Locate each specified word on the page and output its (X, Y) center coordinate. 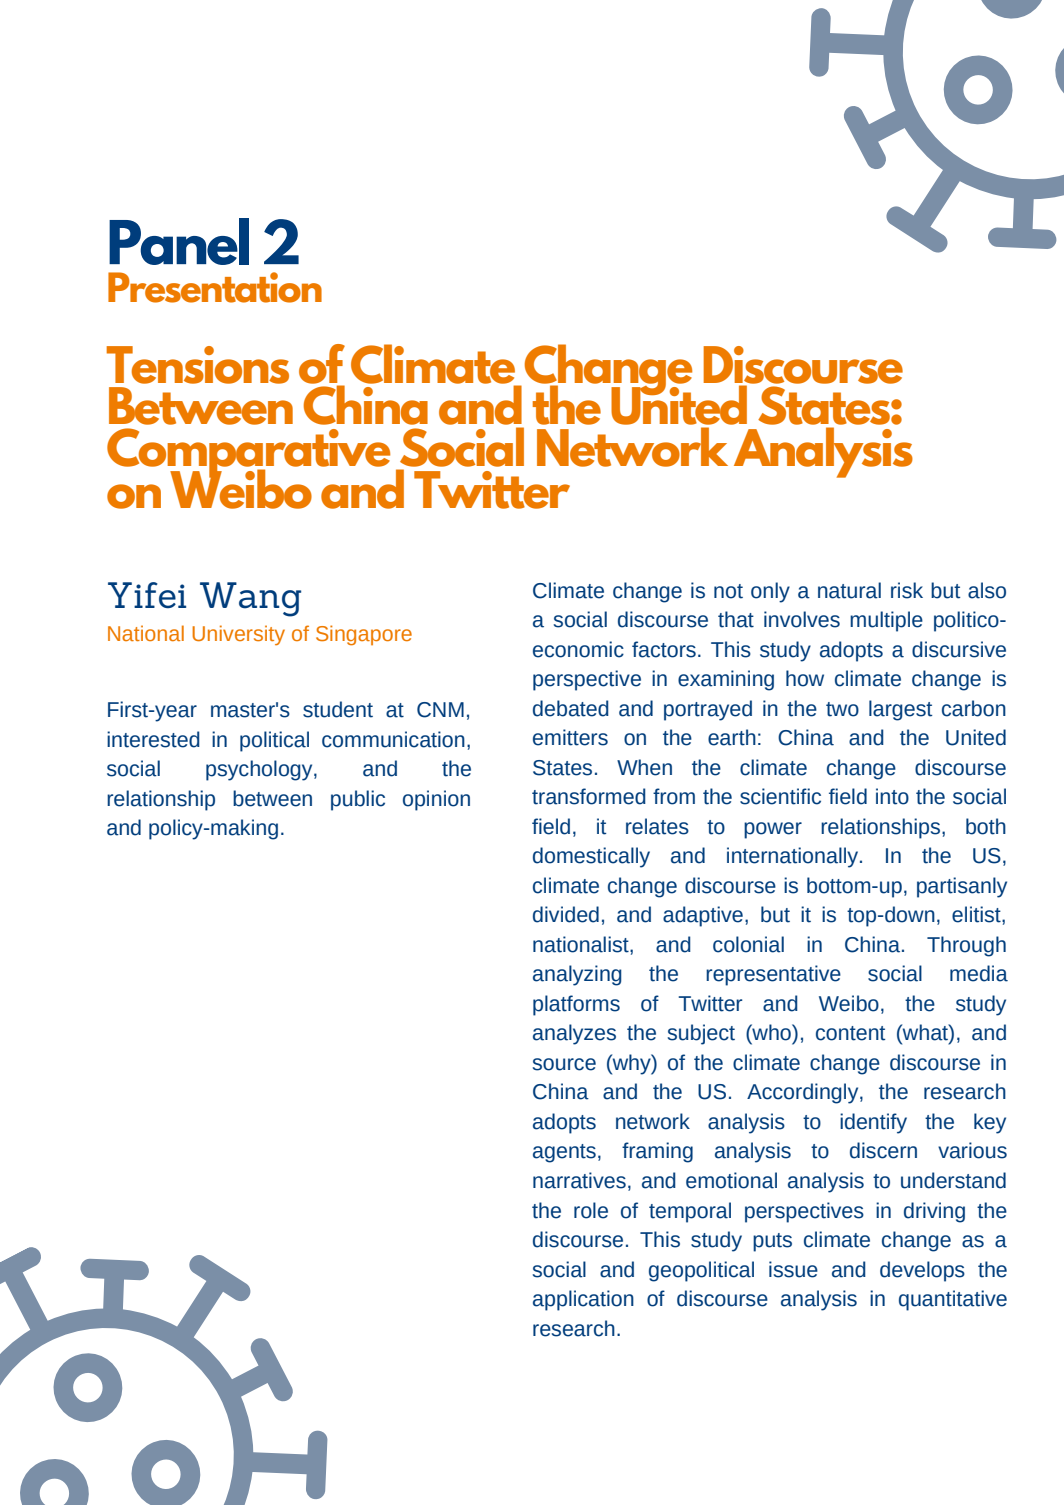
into (892, 796)
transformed (589, 796)
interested (153, 739)
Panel (179, 241)
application (583, 1300)
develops (922, 1271)
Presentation (215, 287)
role (591, 1210)
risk (907, 590)
